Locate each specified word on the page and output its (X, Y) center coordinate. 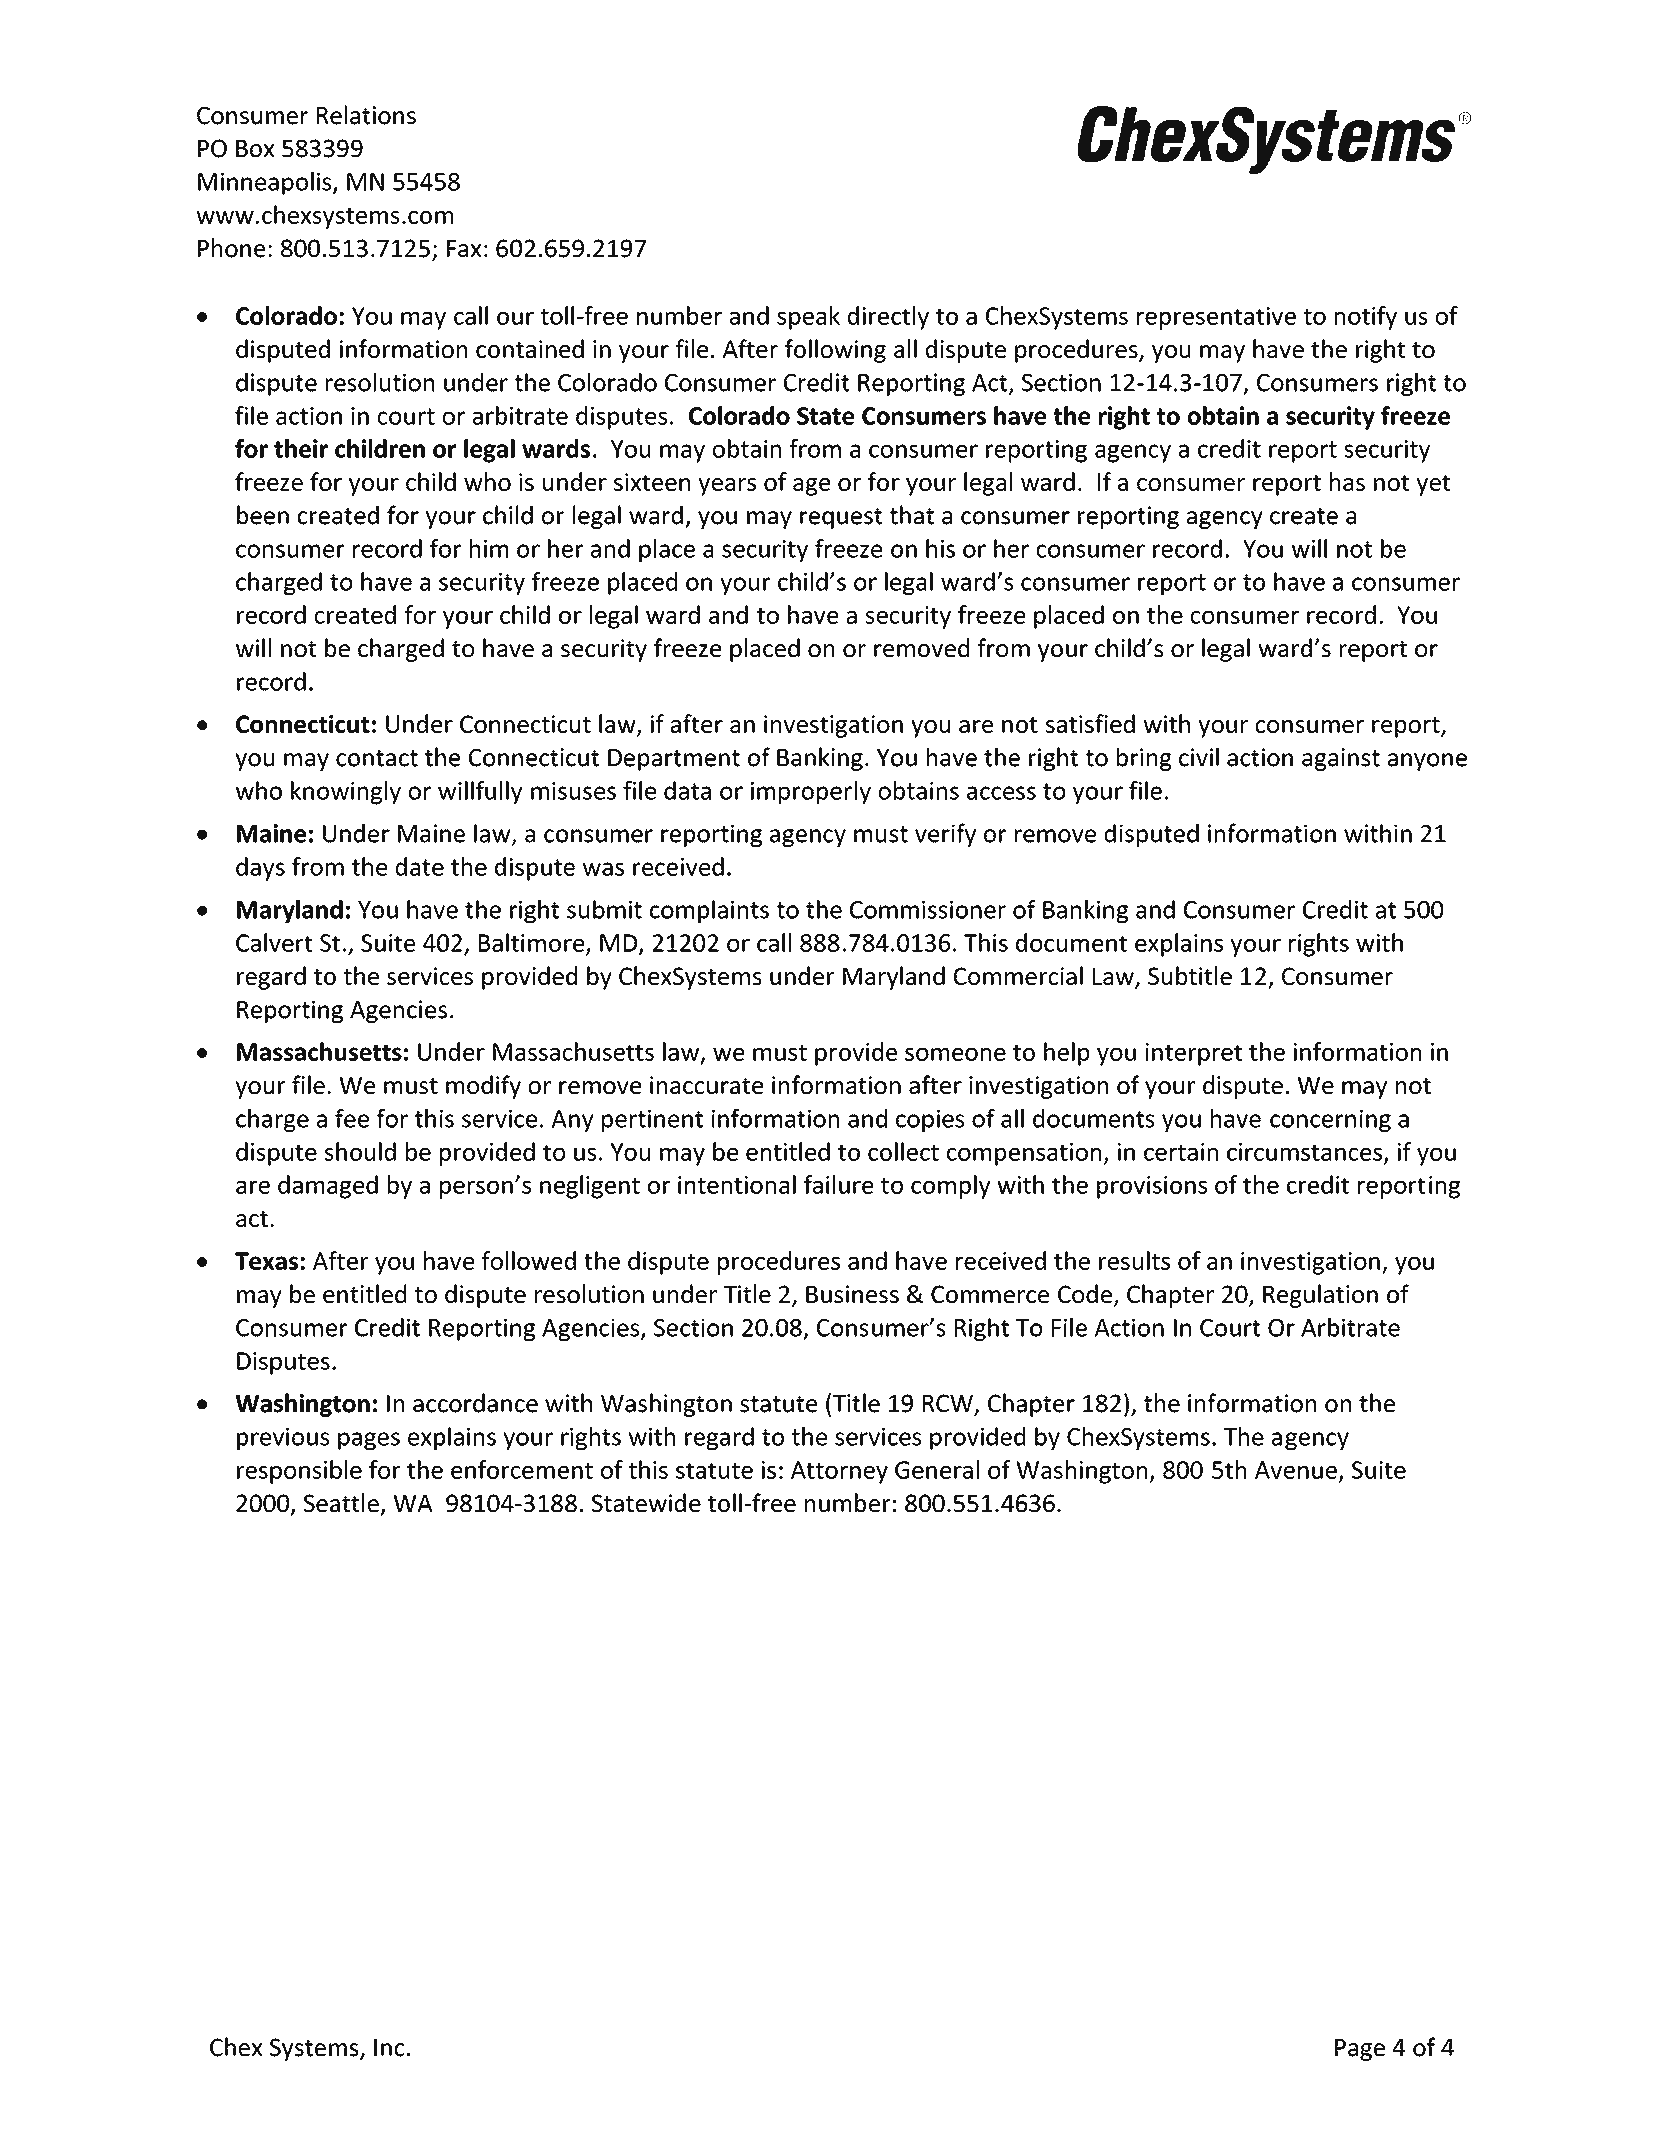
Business (852, 1294)
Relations (366, 115)
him (489, 548)
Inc (389, 2048)
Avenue (1296, 1470)
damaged (328, 1187)
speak (808, 318)
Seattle (341, 1502)
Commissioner (928, 909)
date (420, 866)
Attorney (839, 1472)
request (841, 518)
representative (1216, 318)
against (1341, 759)
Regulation (1320, 1296)
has (1347, 481)
